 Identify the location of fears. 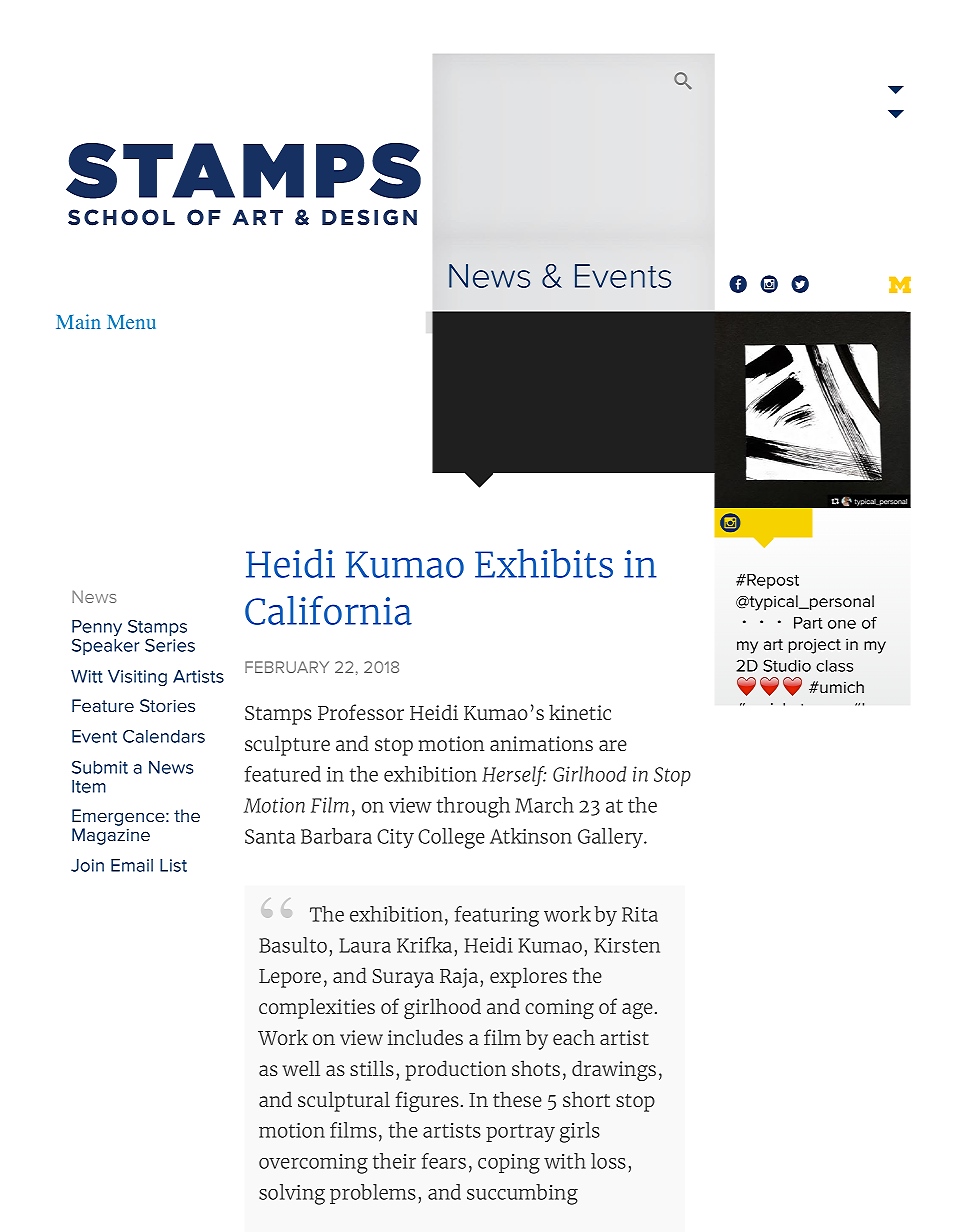
(443, 1161).
